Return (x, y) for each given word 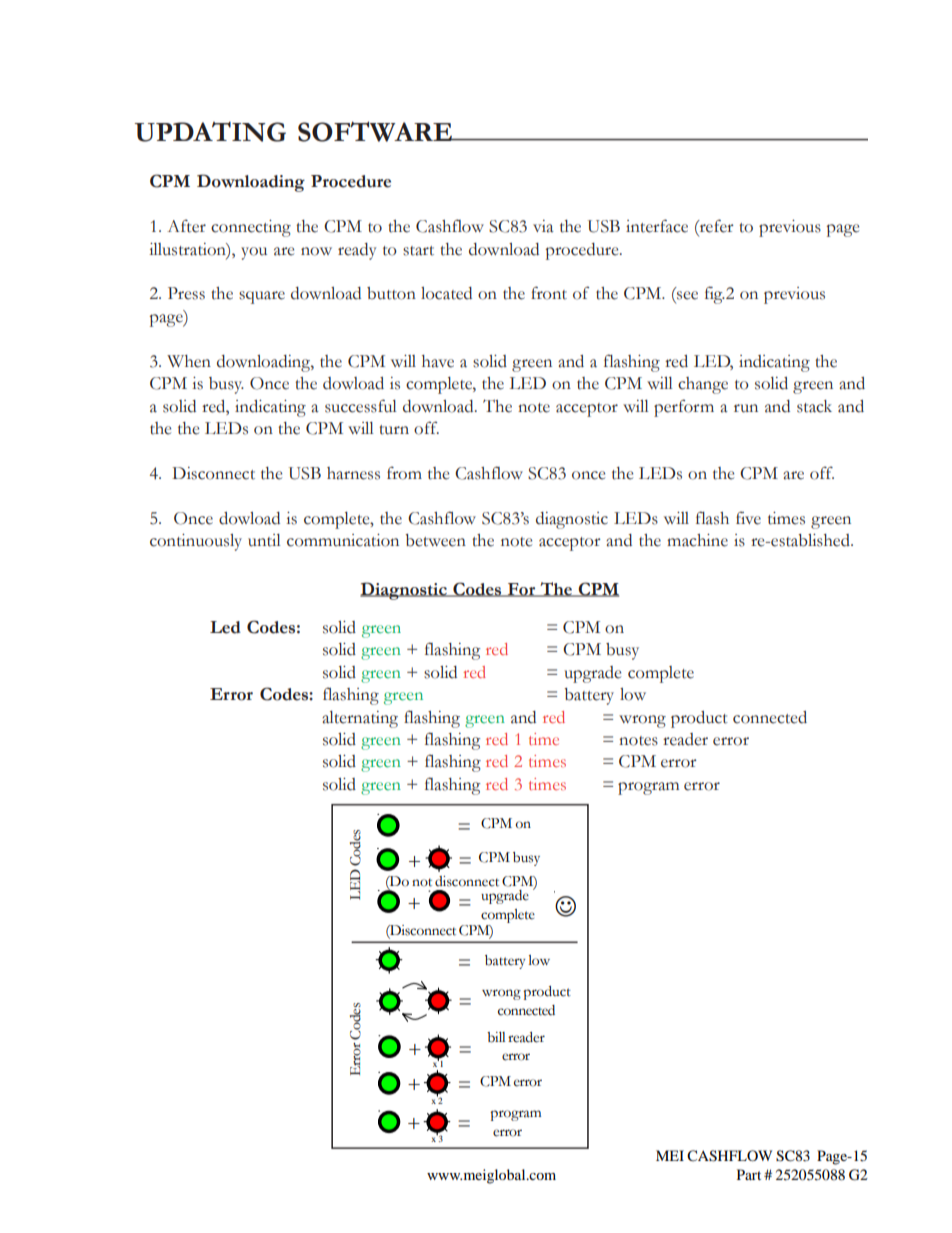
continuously (196, 542)
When (189, 361)
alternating (360, 719)
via (543, 226)
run (746, 408)
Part (749, 1174)
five (748, 518)
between (435, 540)
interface (657, 226)
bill (496, 1037)
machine (697, 540)
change (703, 385)
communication (343, 540)
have (438, 361)
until (264, 540)
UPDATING (210, 132)
